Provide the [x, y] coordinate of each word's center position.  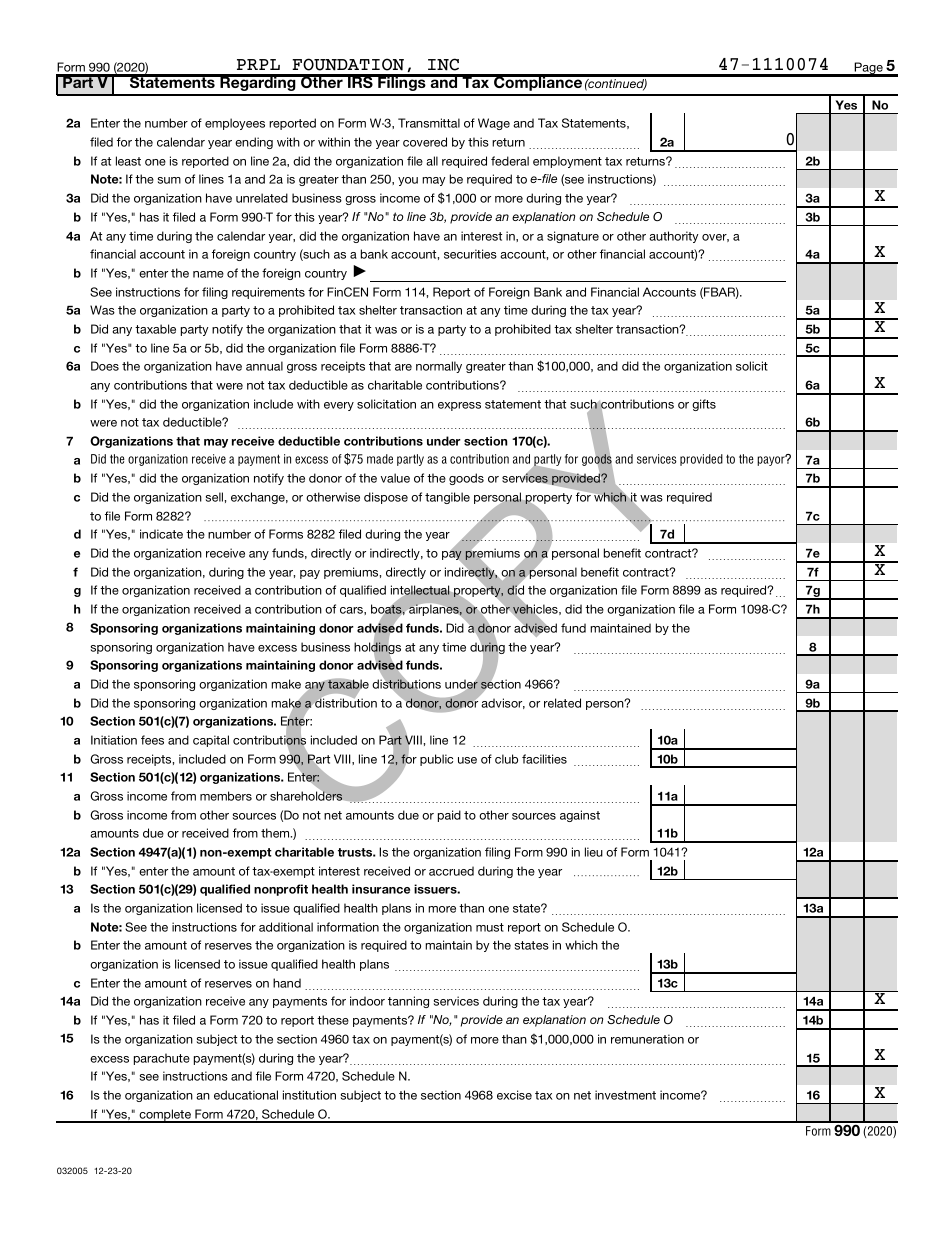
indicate [161, 534]
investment [625, 1095]
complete [165, 1116]
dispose [386, 498]
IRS [360, 81]
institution [309, 1095]
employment [567, 162]
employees [235, 124]
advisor [503, 703]
